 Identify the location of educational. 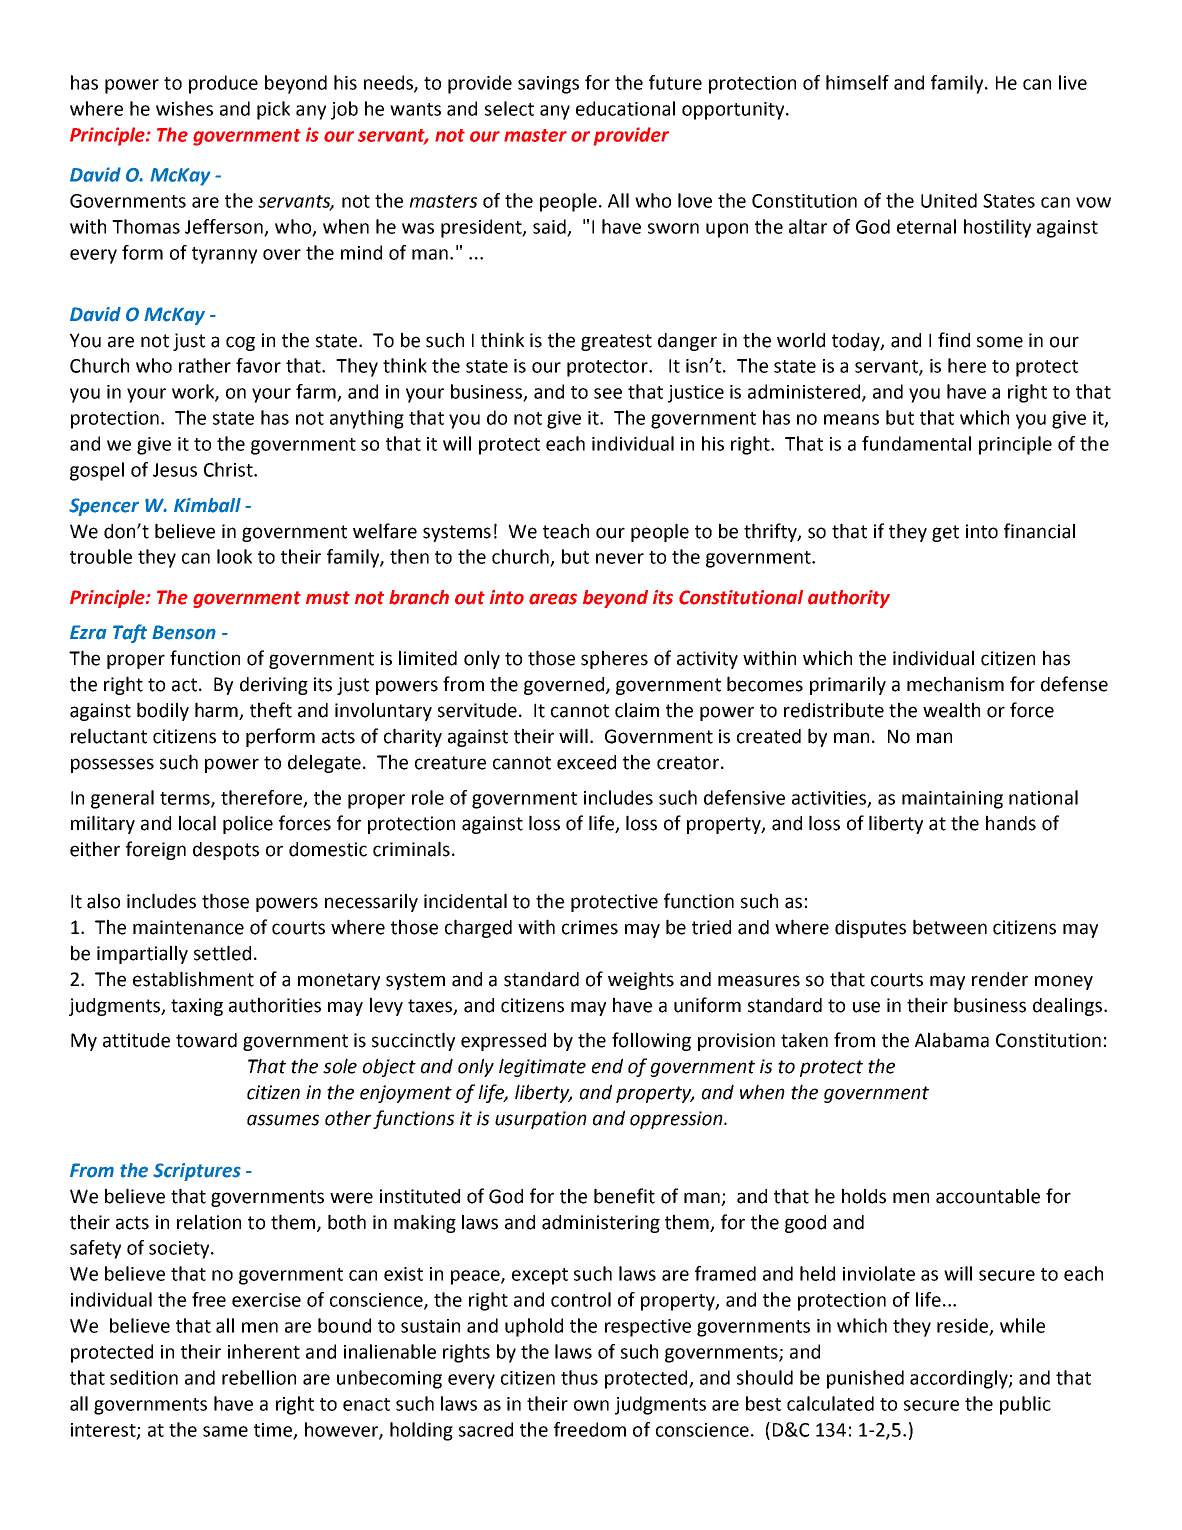
(625, 108).
